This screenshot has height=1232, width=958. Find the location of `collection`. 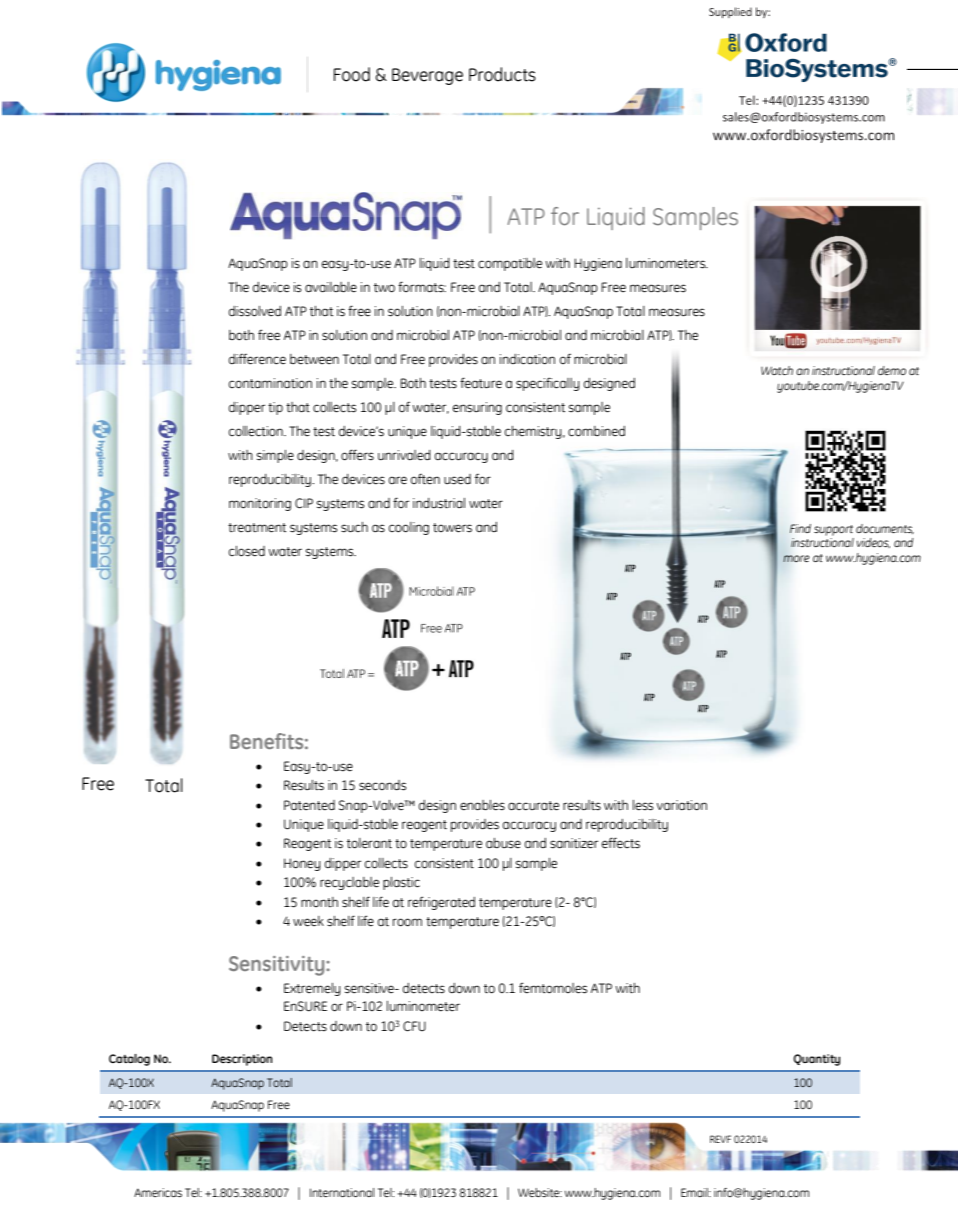

collection is located at coordinates (257, 431).
